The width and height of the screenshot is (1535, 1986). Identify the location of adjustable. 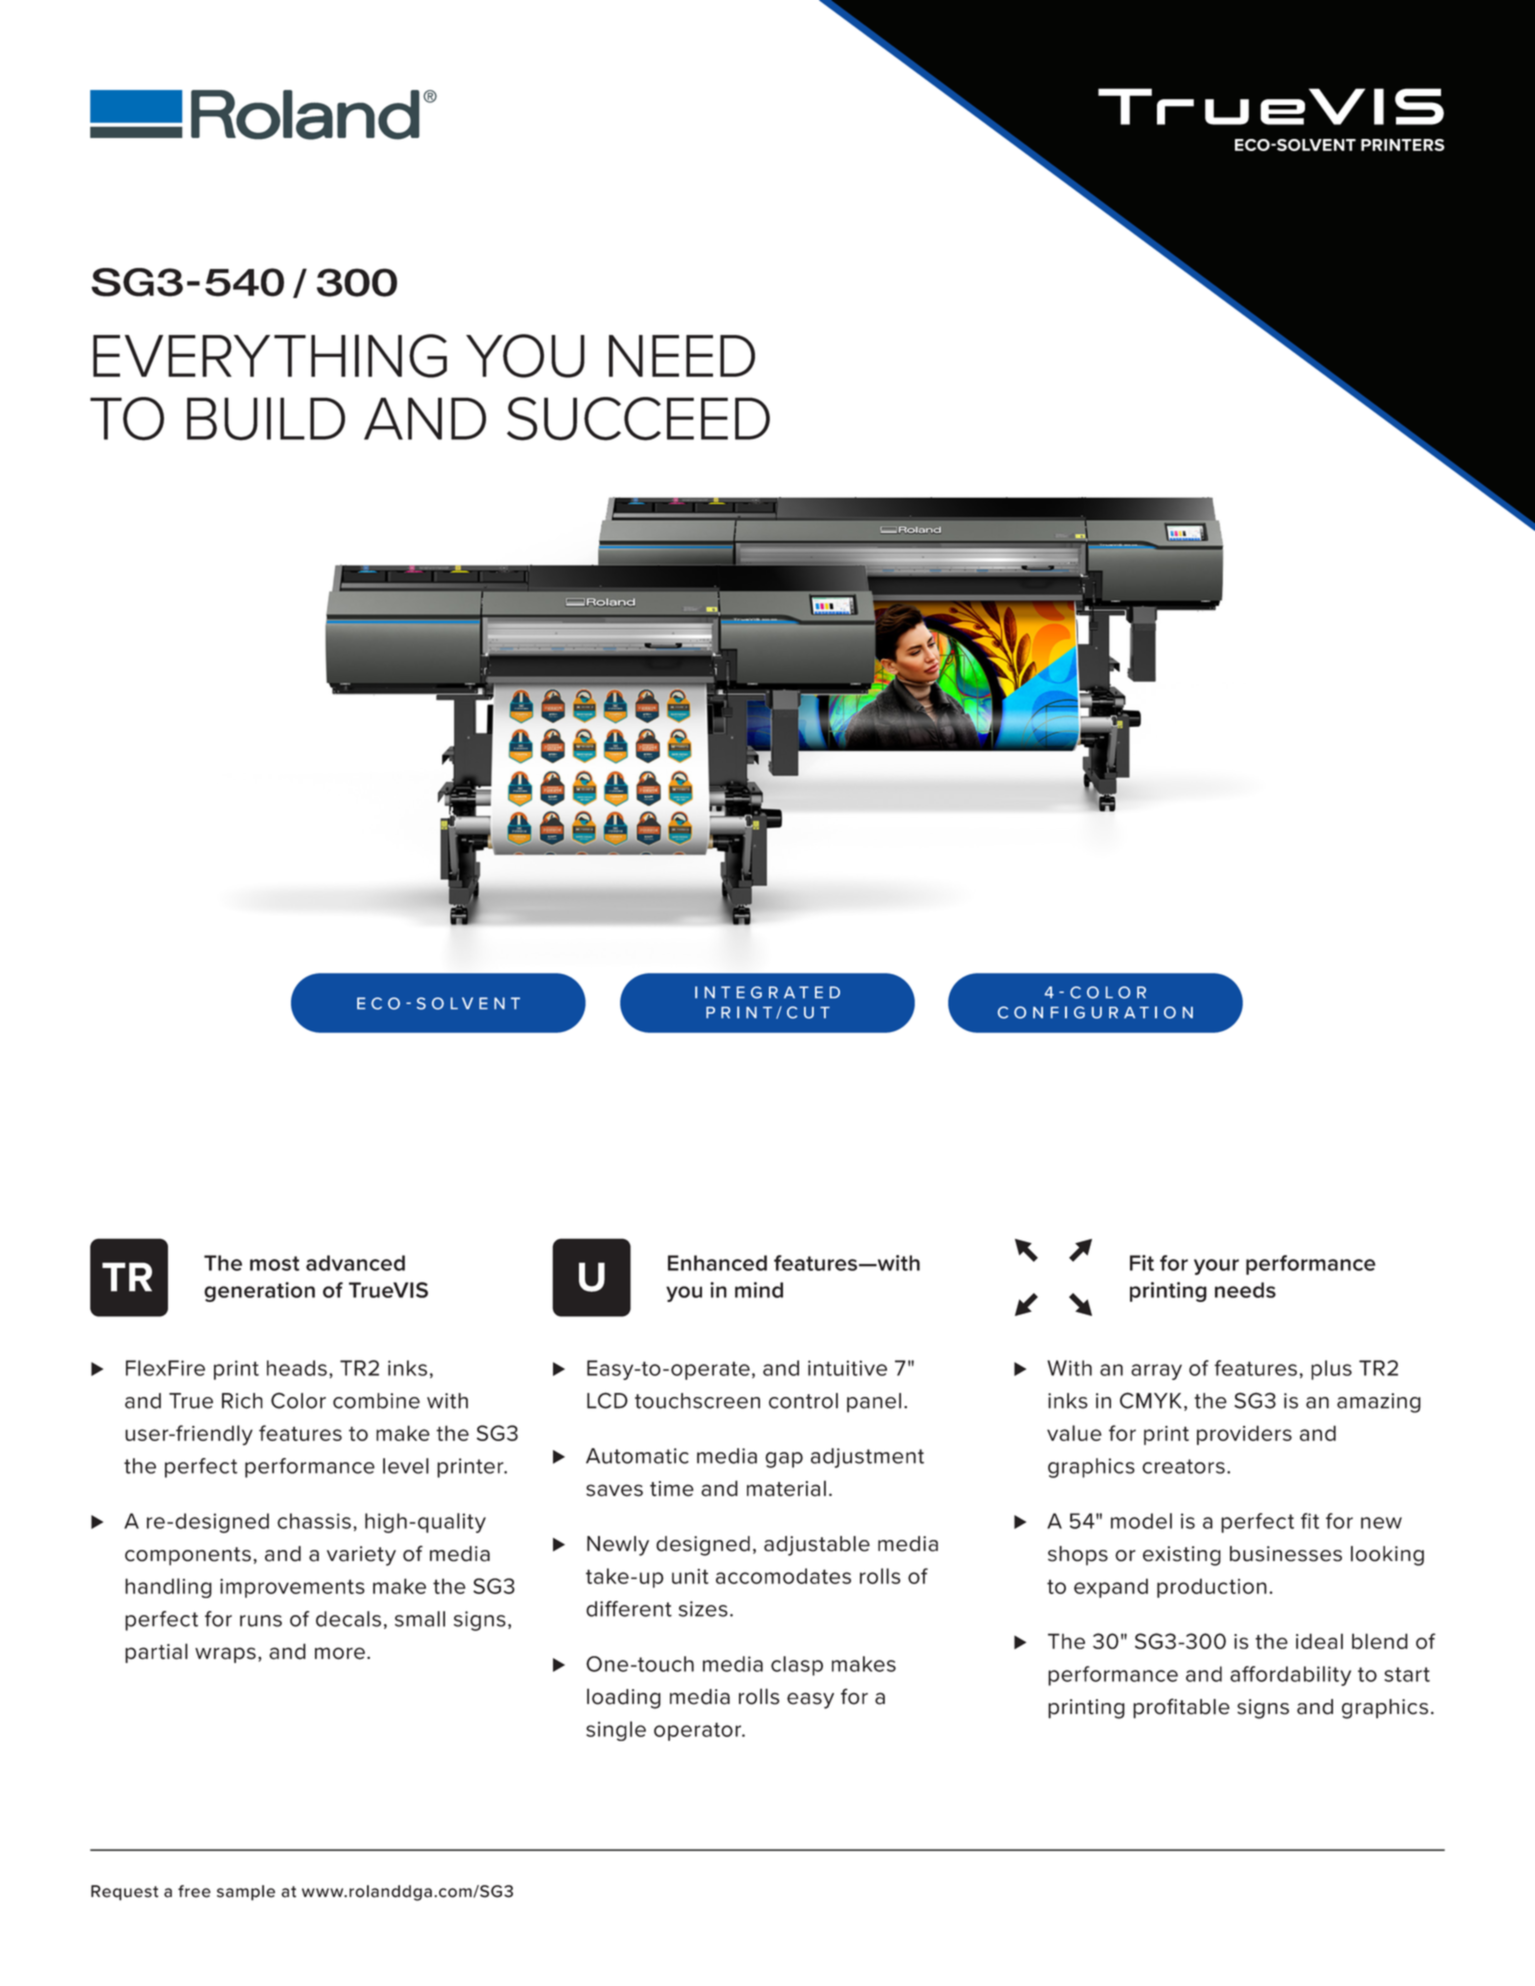
(817, 1546).
